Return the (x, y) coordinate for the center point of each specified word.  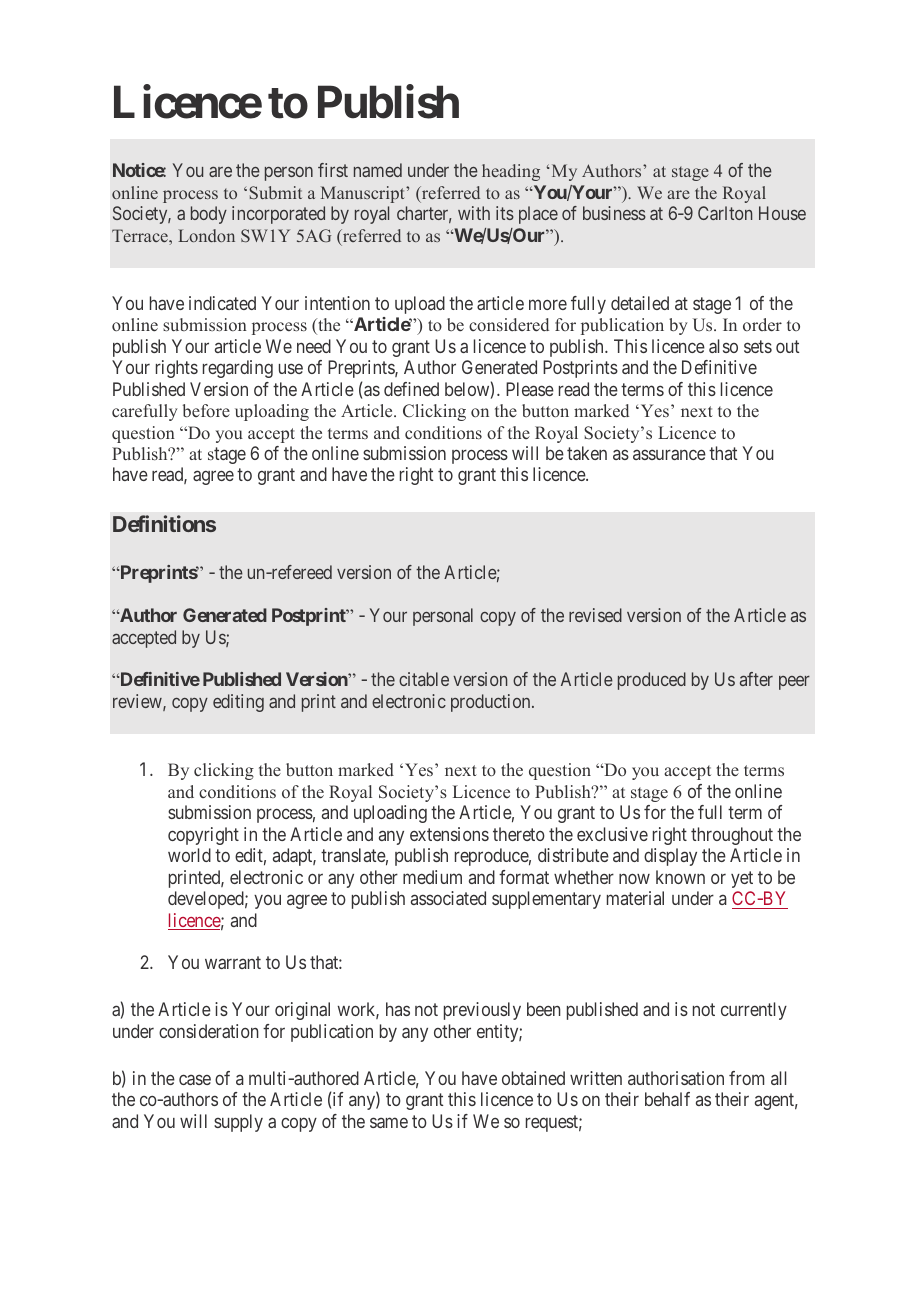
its (505, 213)
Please (530, 389)
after (756, 679)
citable (424, 679)
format (524, 877)
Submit (275, 192)
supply (238, 1123)
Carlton (725, 213)
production (492, 703)
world (189, 855)
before (206, 411)
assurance (669, 455)
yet (742, 879)
